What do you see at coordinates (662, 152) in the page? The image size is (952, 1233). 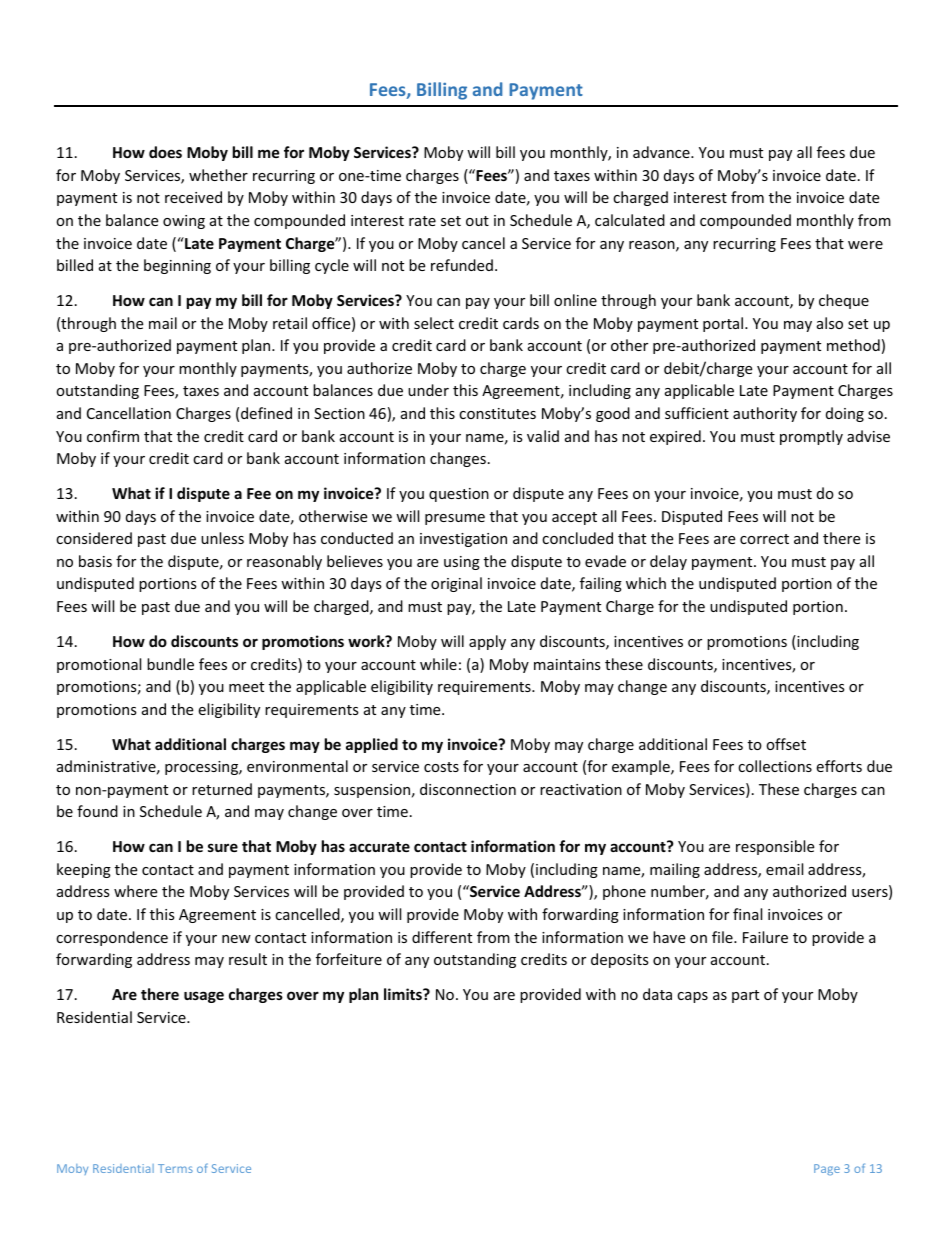 I see `advance` at bounding box center [662, 152].
